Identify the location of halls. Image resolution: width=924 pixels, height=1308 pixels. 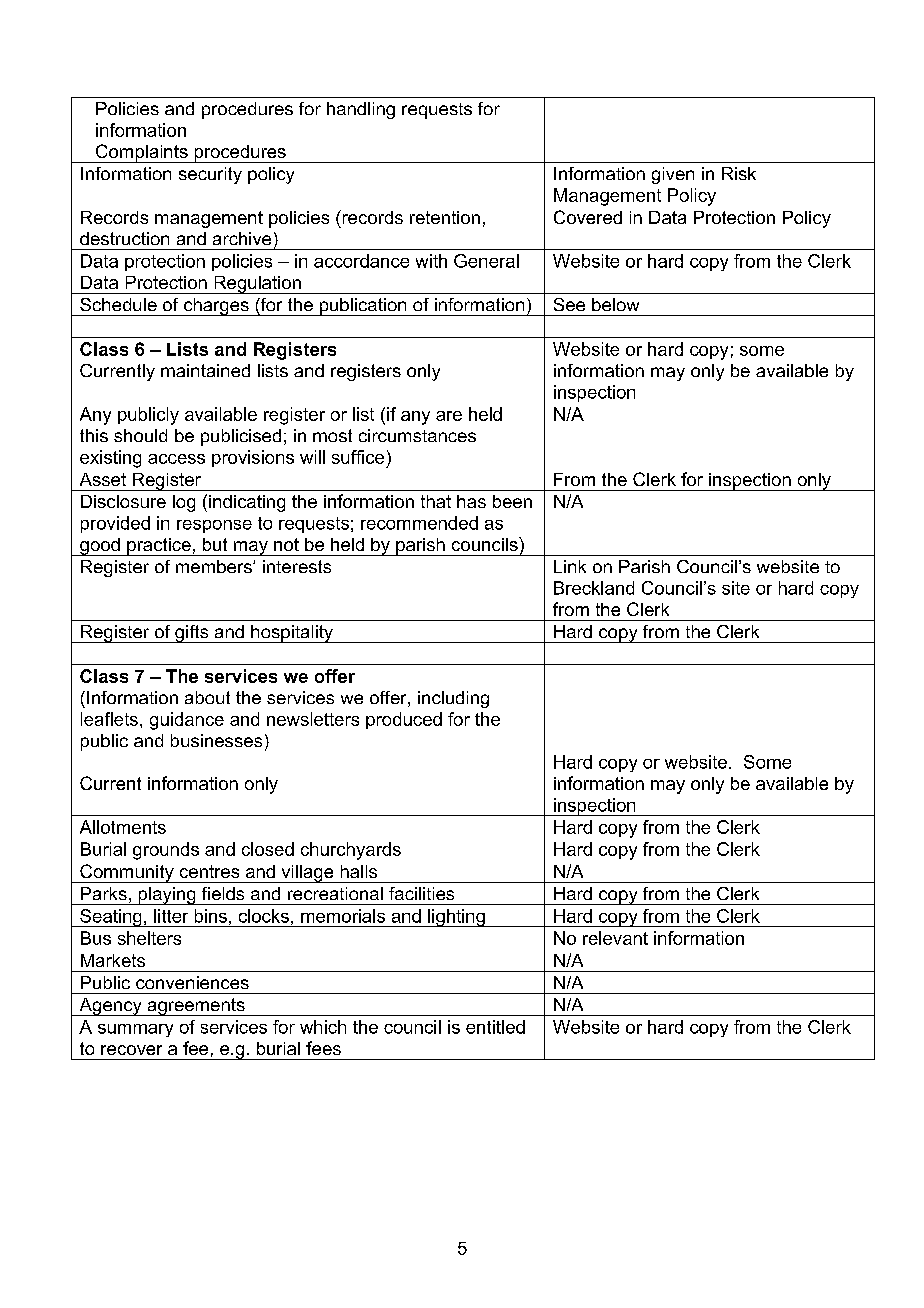
(359, 871).
